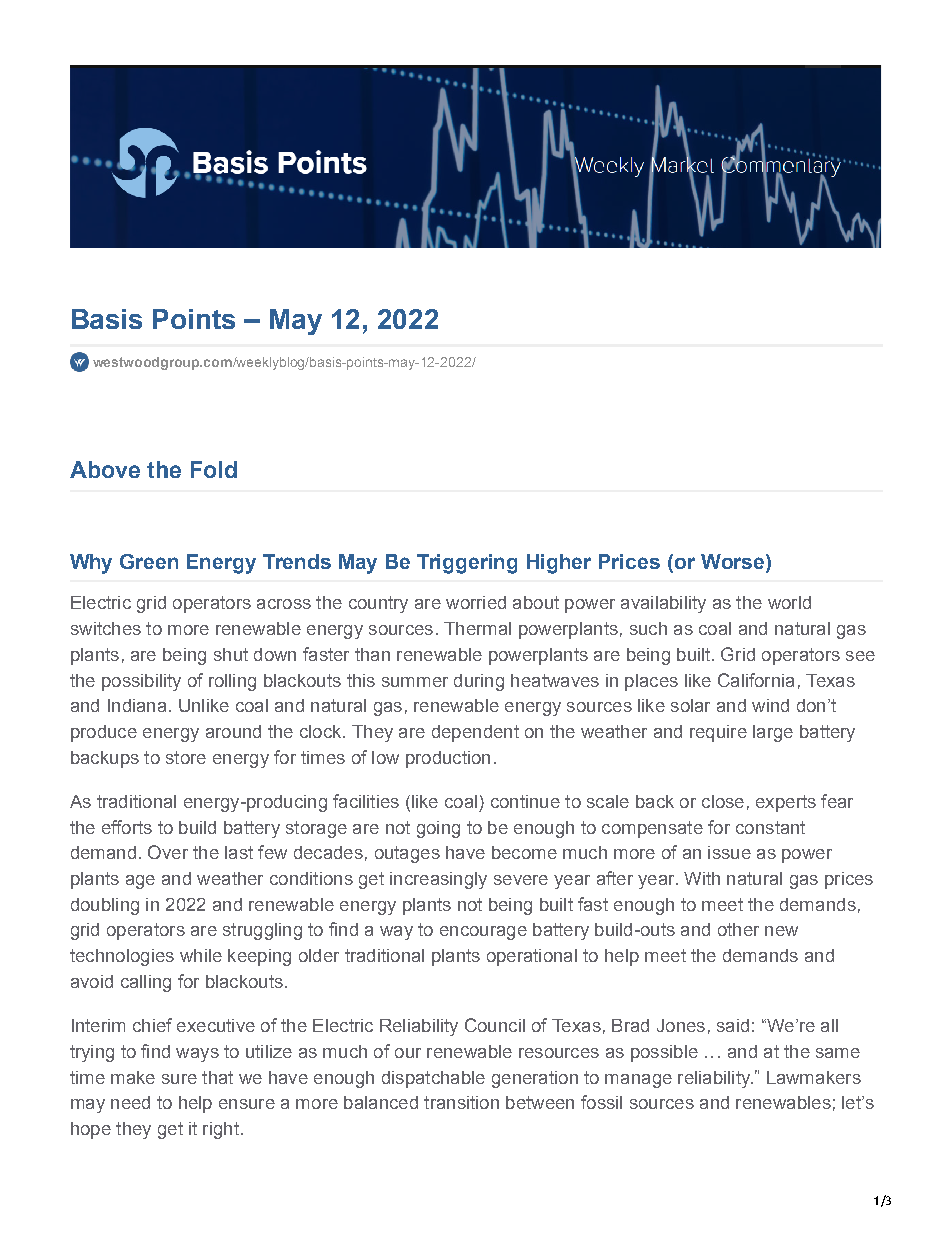  What do you see at coordinates (461, 1102) in the screenshot?
I see `transition` at bounding box center [461, 1102].
